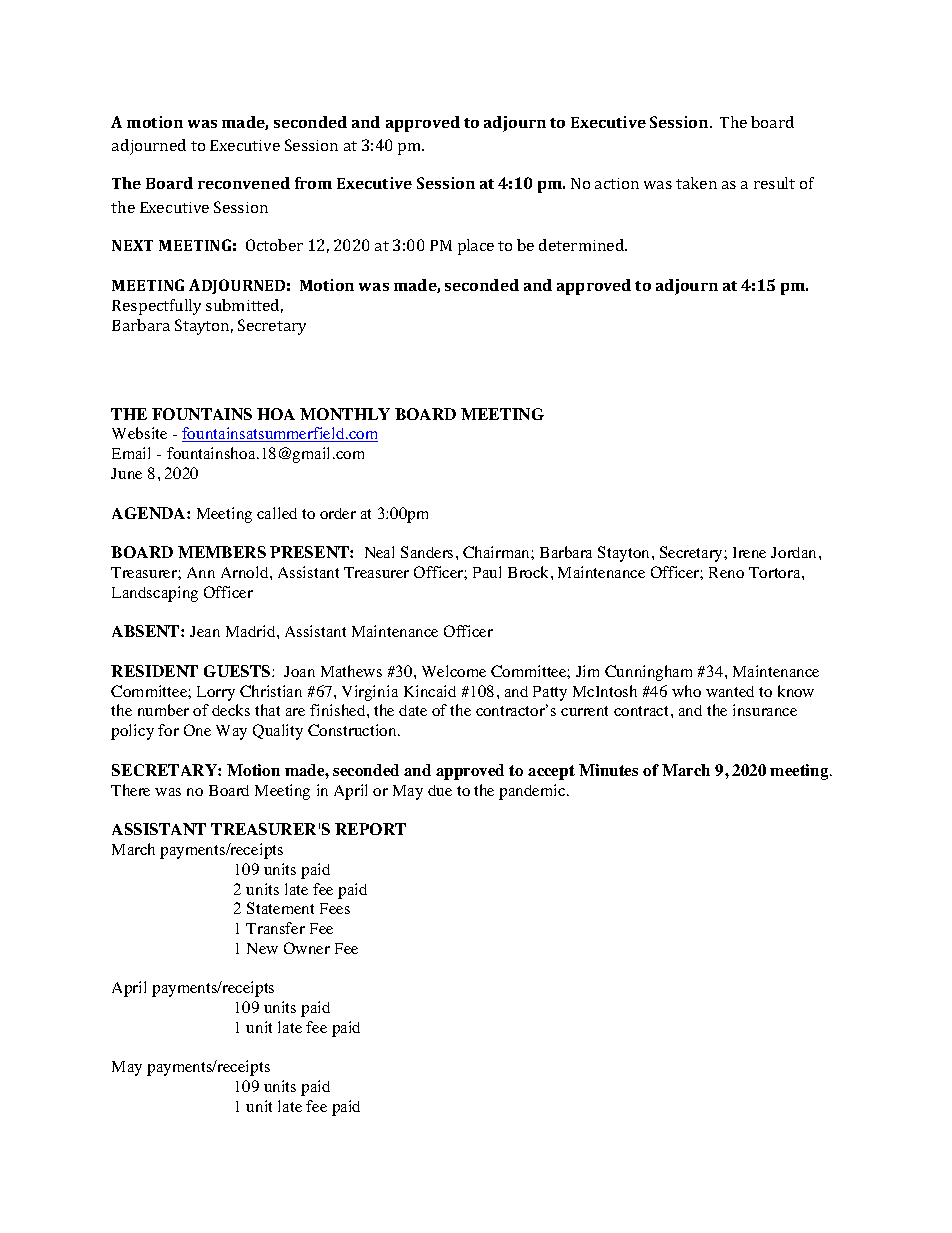 This screenshot has width=952, height=1233. I want to click on New, so click(262, 948).
